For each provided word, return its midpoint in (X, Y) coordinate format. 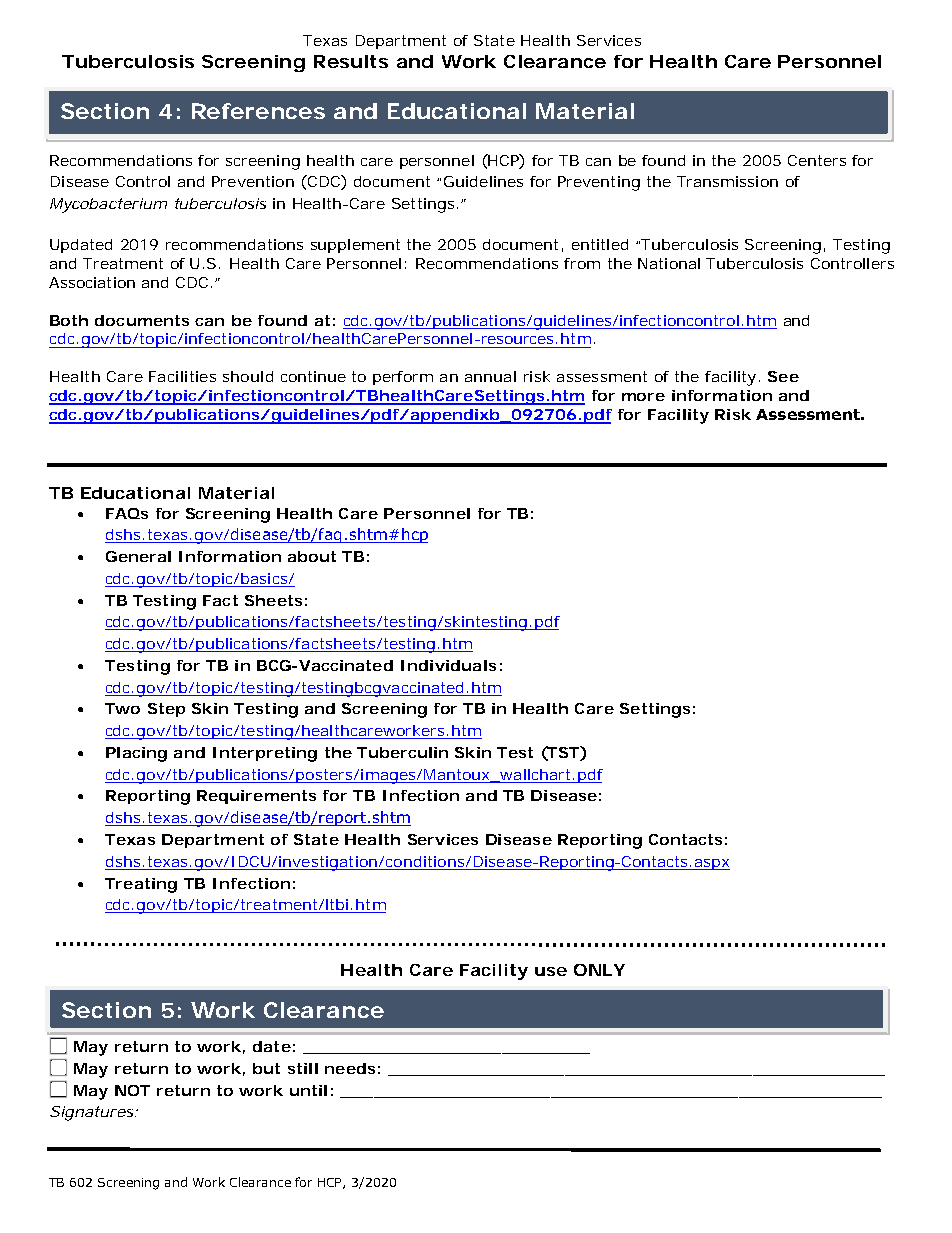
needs (350, 1068)
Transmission (727, 181)
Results (351, 61)
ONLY (599, 970)
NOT (132, 1090)
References (258, 111)
